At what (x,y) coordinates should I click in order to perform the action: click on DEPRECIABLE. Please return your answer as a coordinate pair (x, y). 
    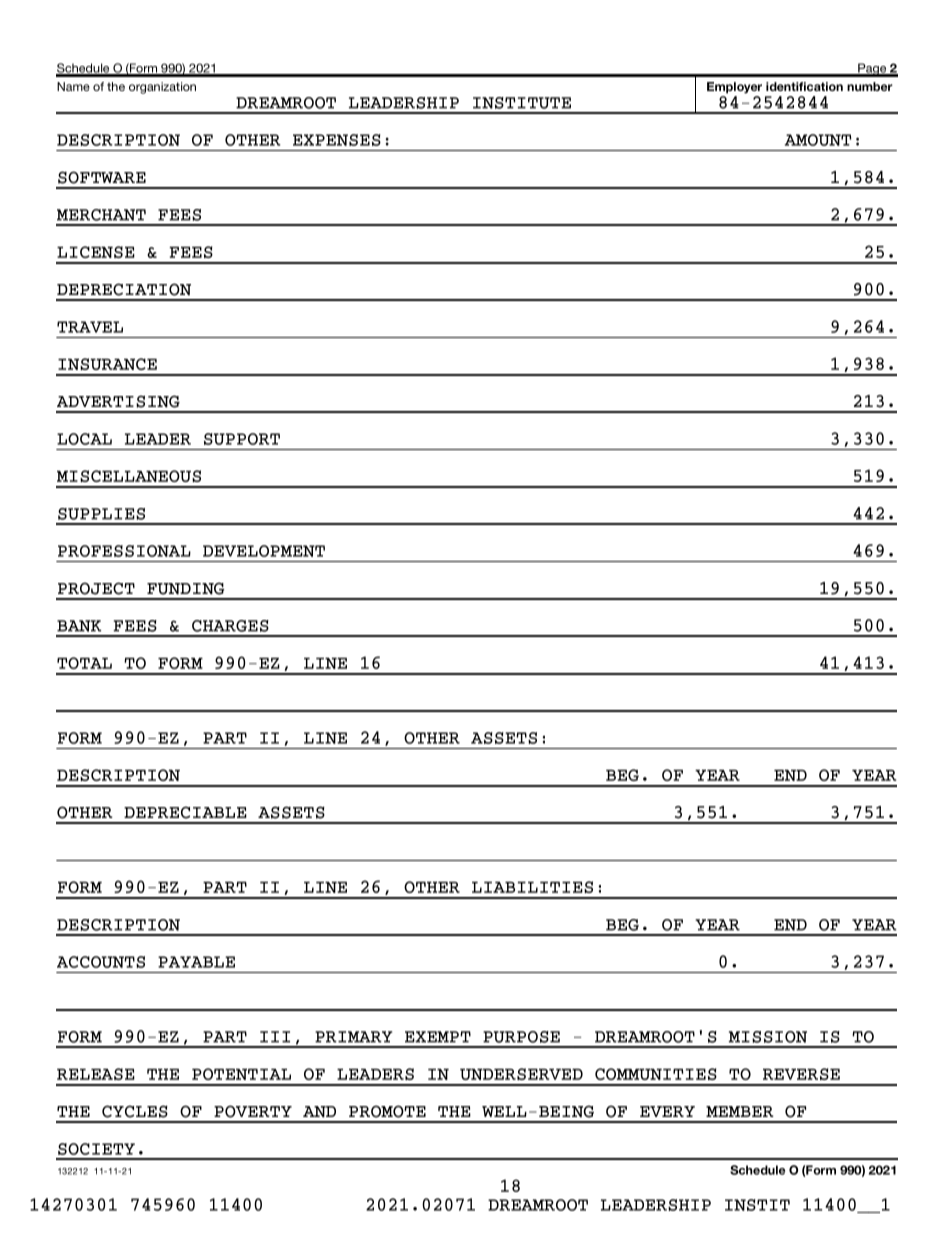
    Looking at the image, I should click on (185, 812).
